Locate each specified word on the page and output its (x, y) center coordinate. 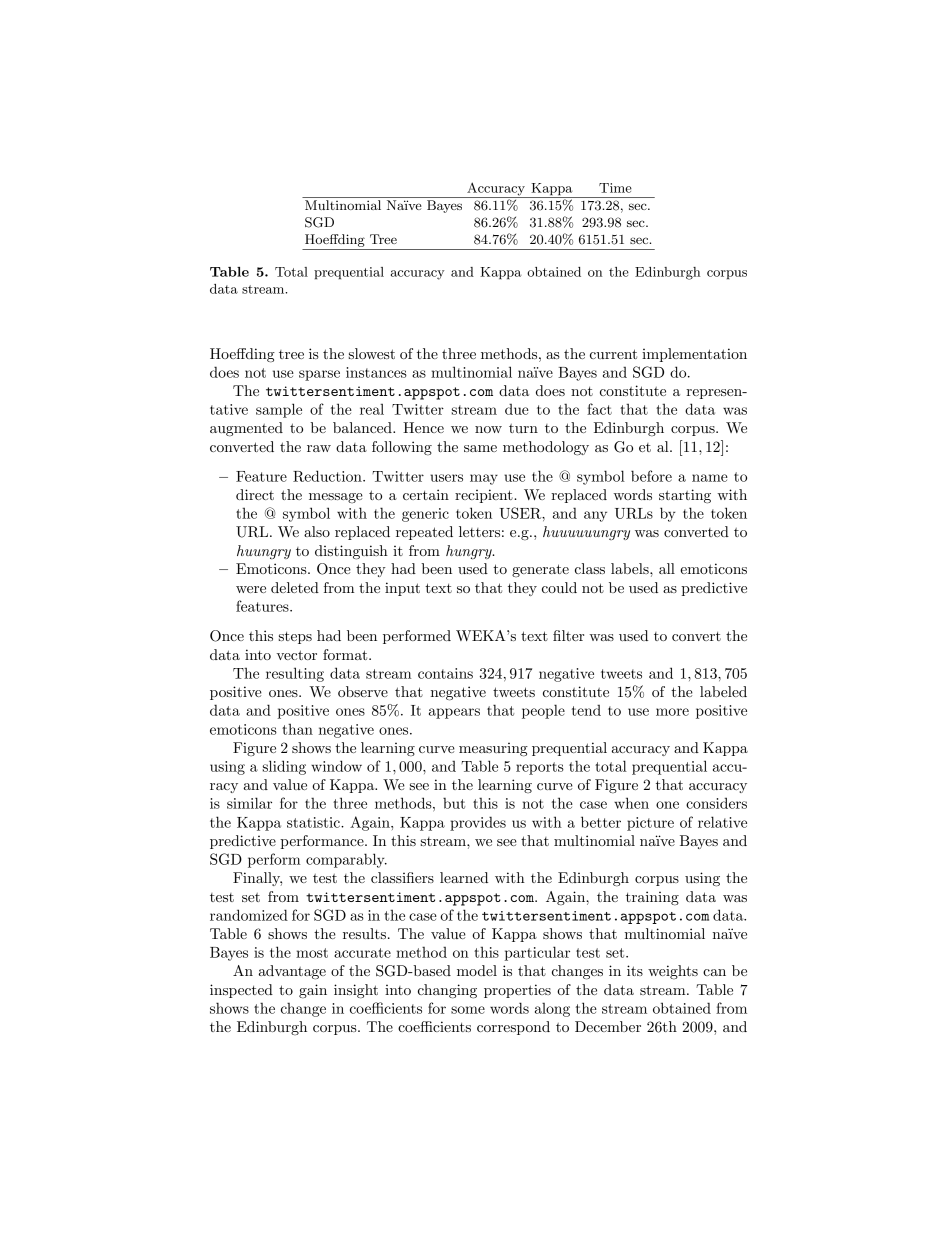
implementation (694, 355)
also (317, 531)
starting (685, 496)
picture (650, 824)
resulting (295, 674)
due (517, 409)
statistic (314, 822)
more (672, 712)
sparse (319, 375)
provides (478, 823)
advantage (292, 972)
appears (454, 713)
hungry (470, 552)
